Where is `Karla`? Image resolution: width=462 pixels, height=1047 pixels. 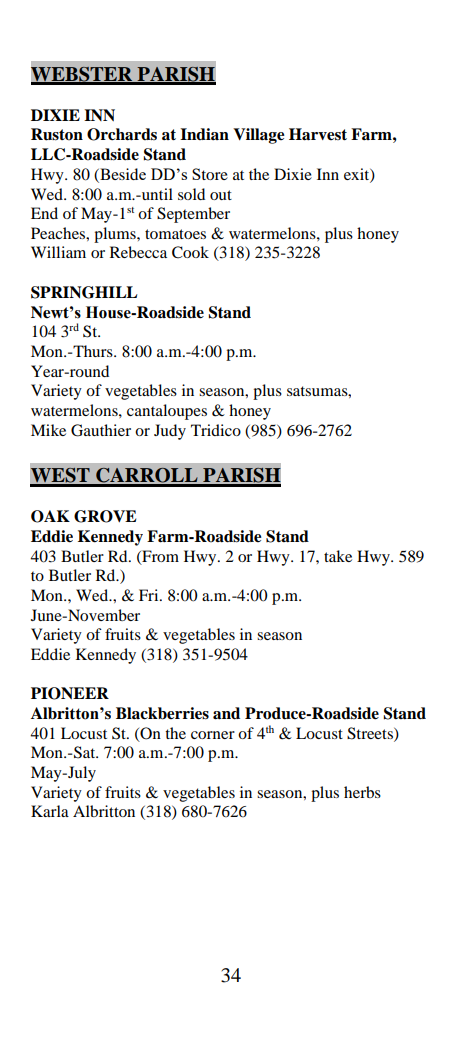 Karla is located at coordinates (50, 811).
